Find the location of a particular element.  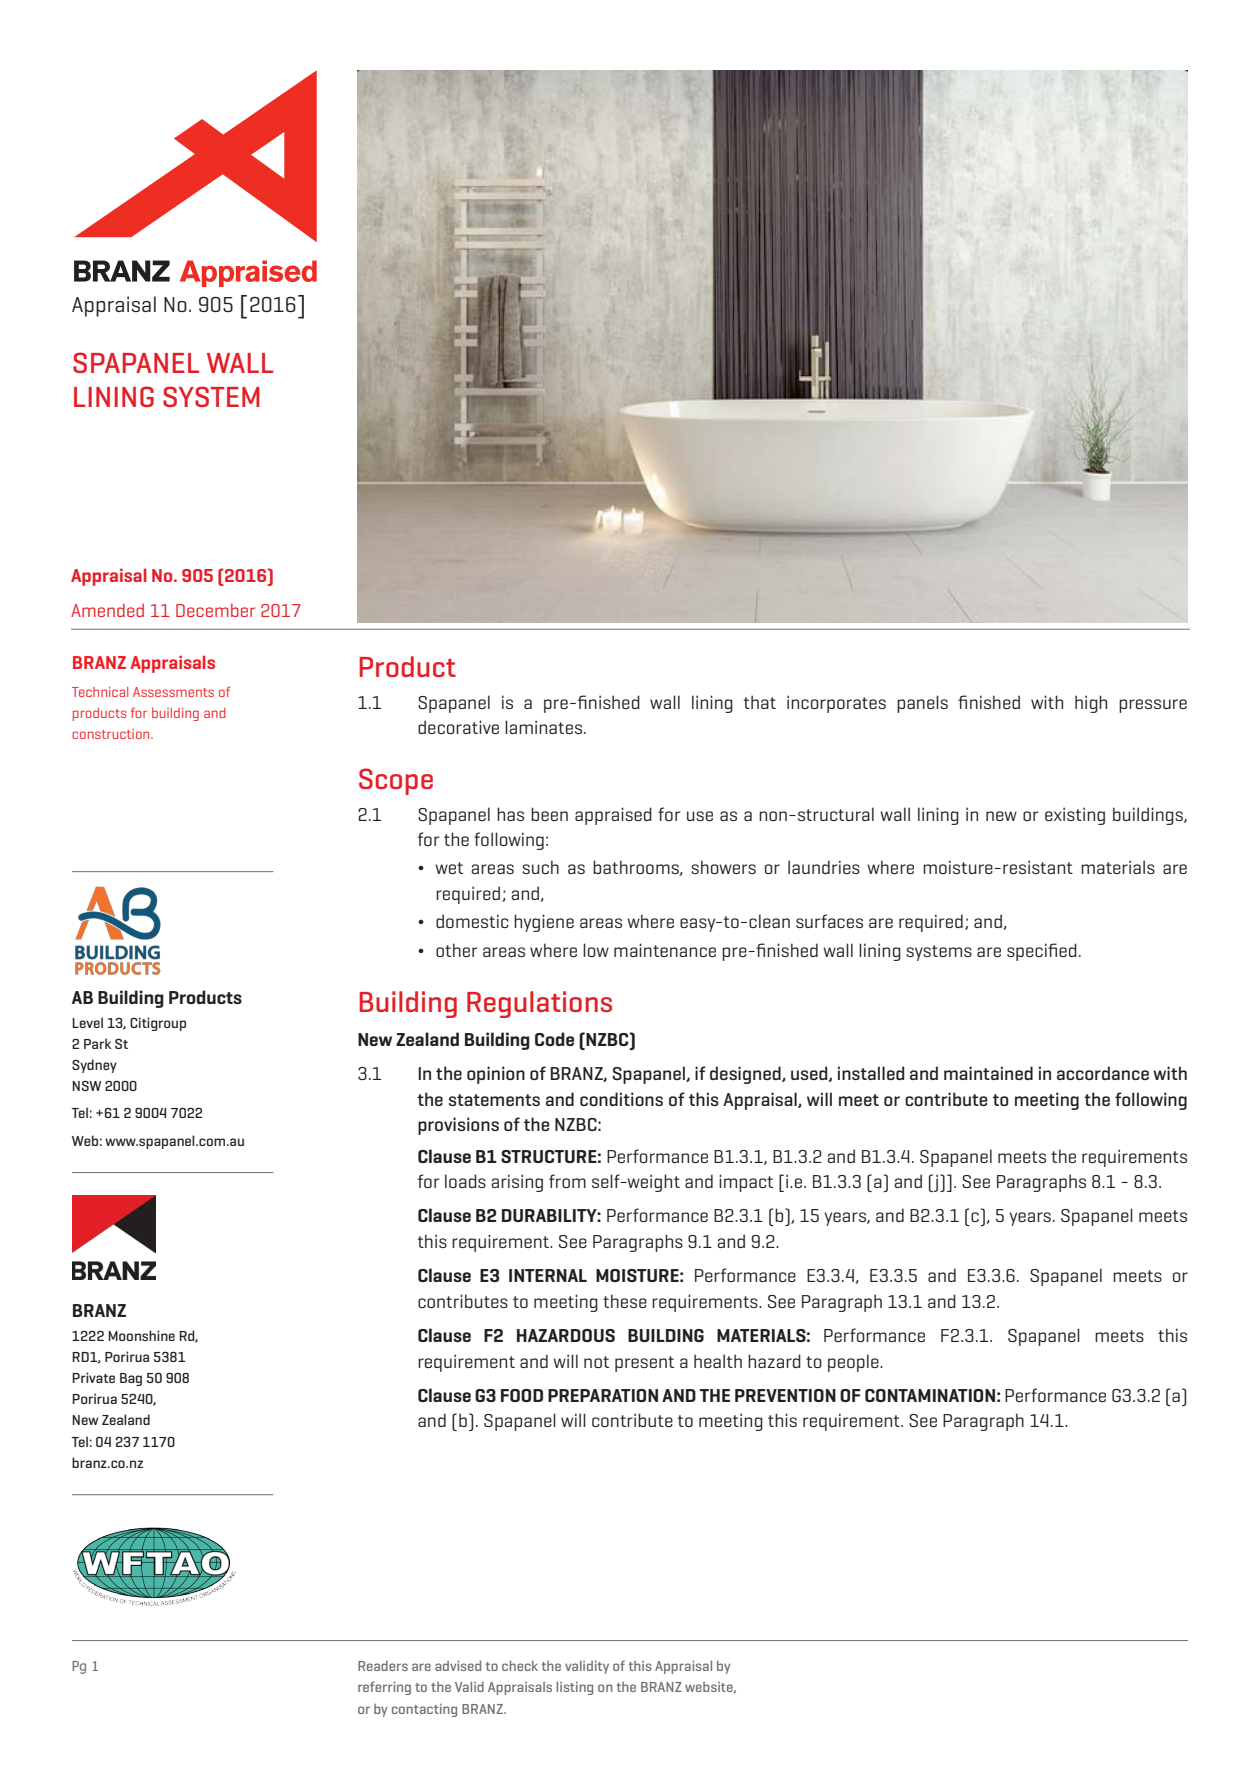

laminates is located at coordinates (545, 727).
